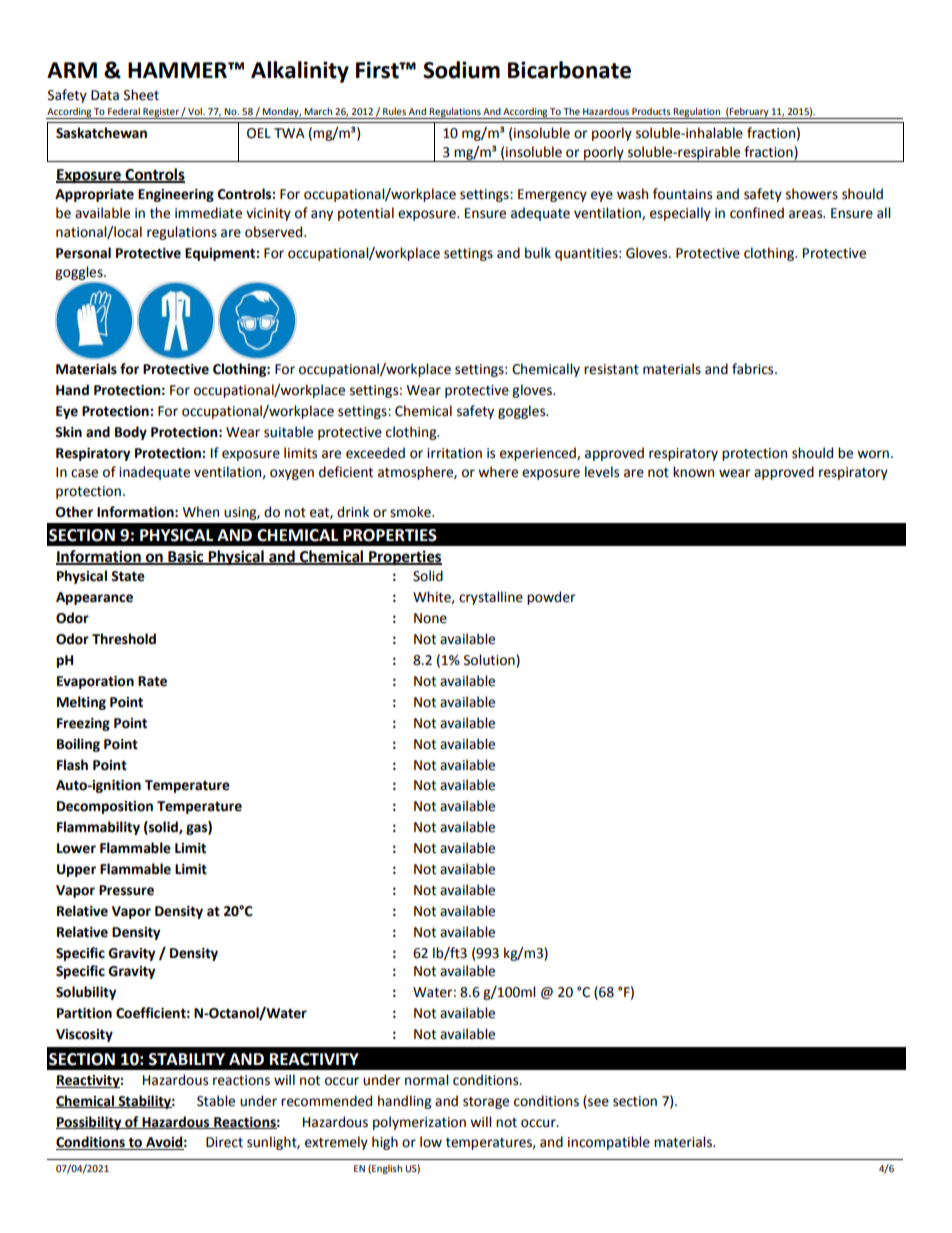  Describe the element at coordinates (454, 453) in the page. I see `irritation` at that location.
